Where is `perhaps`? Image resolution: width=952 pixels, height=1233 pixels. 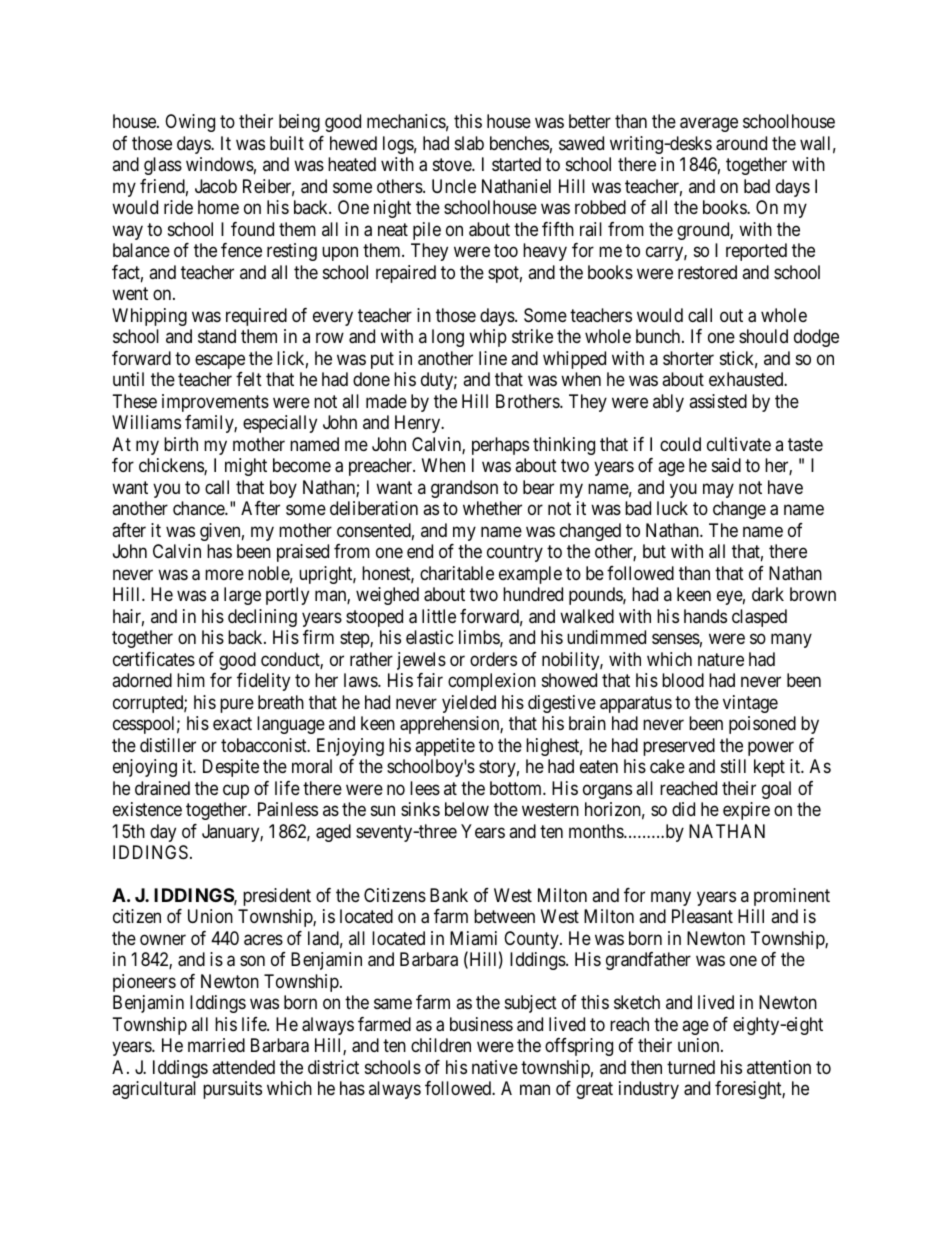 perhaps is located at coordinates (500, 446).
